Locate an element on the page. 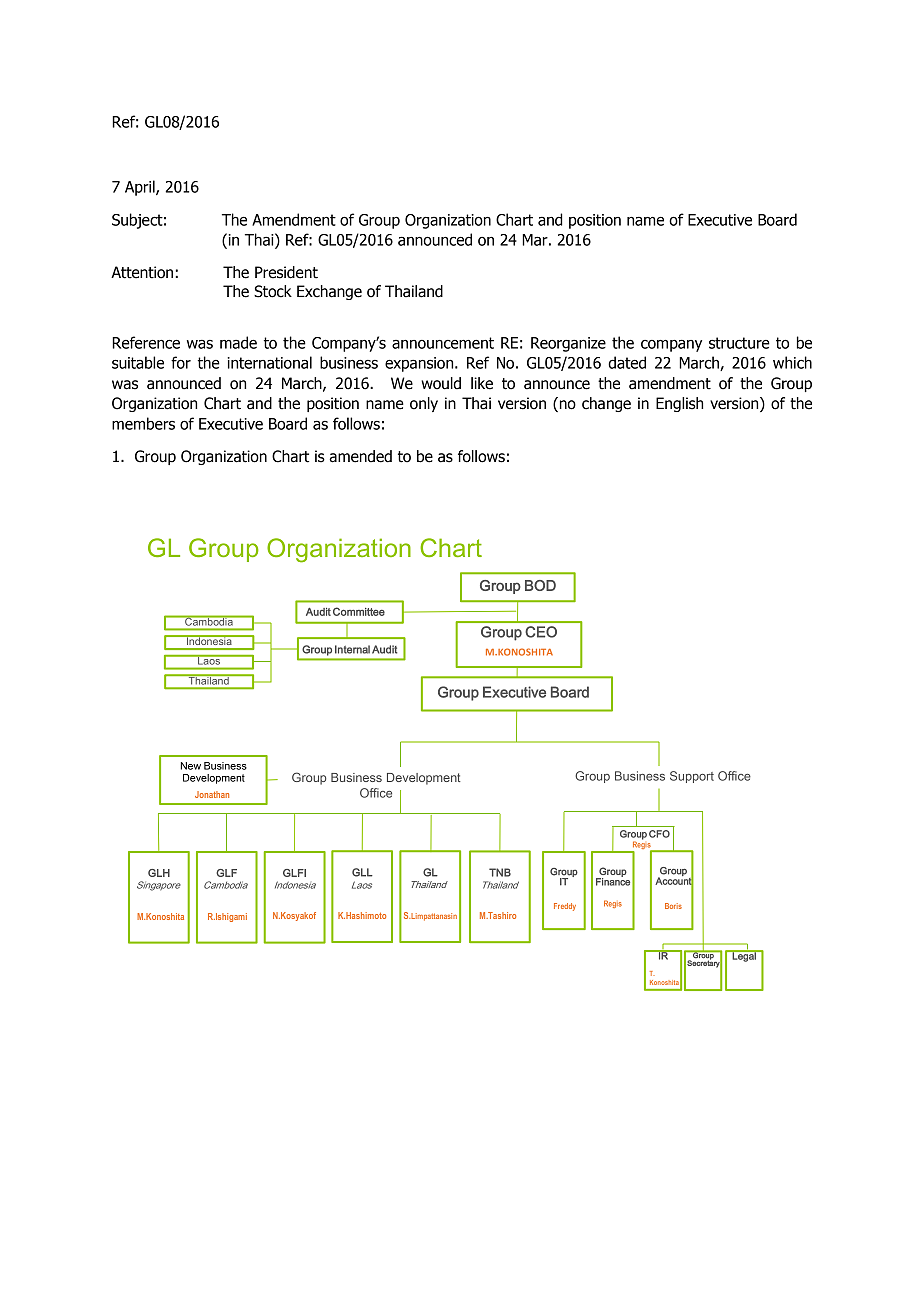 The height and width of the page is (1308, 924). only is located at coordinates (424, 404).
